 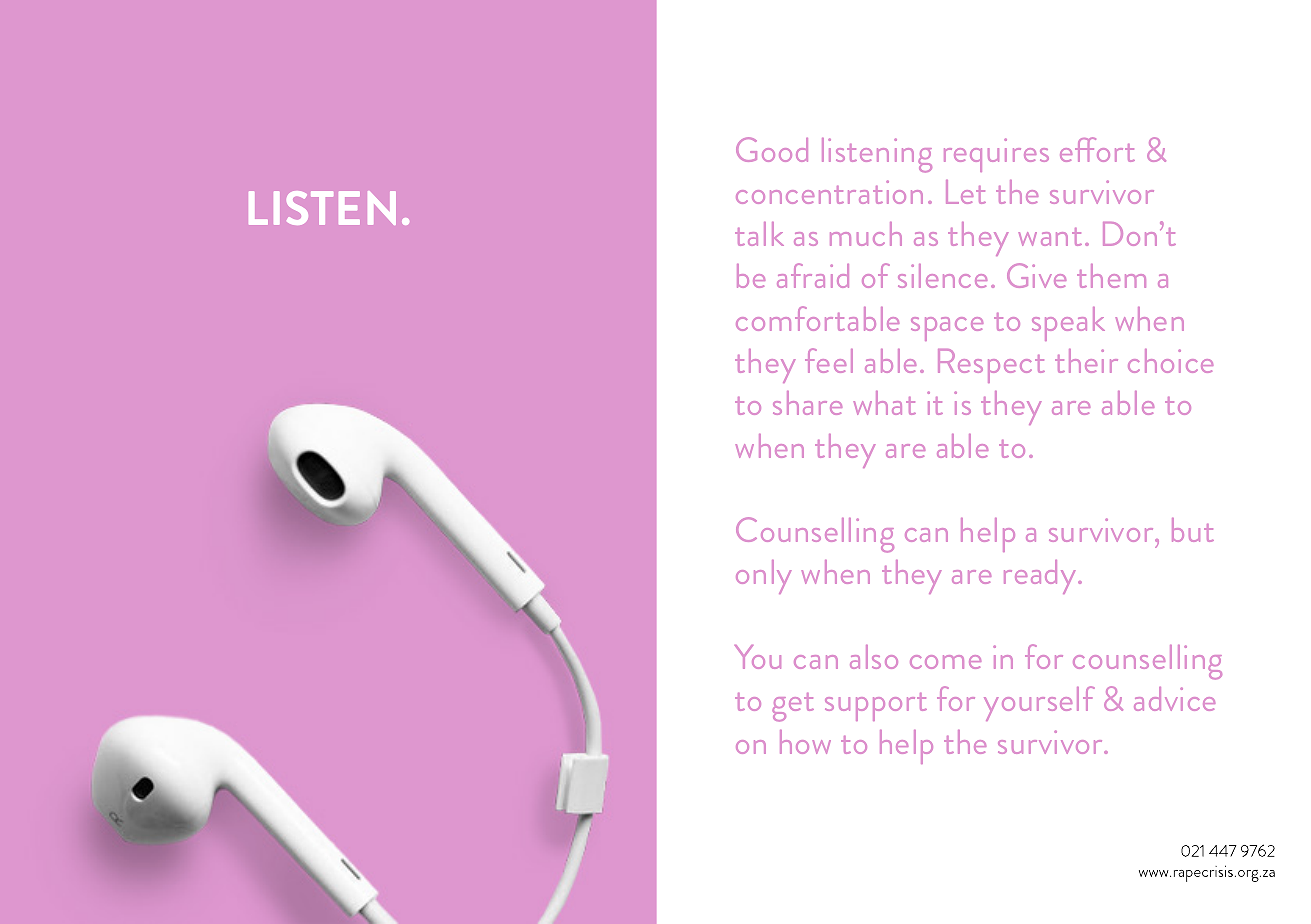 What do you see at coordinates (1097, 149) in the screenshot?
I see `effort` at bounding box center [1097, 149].
